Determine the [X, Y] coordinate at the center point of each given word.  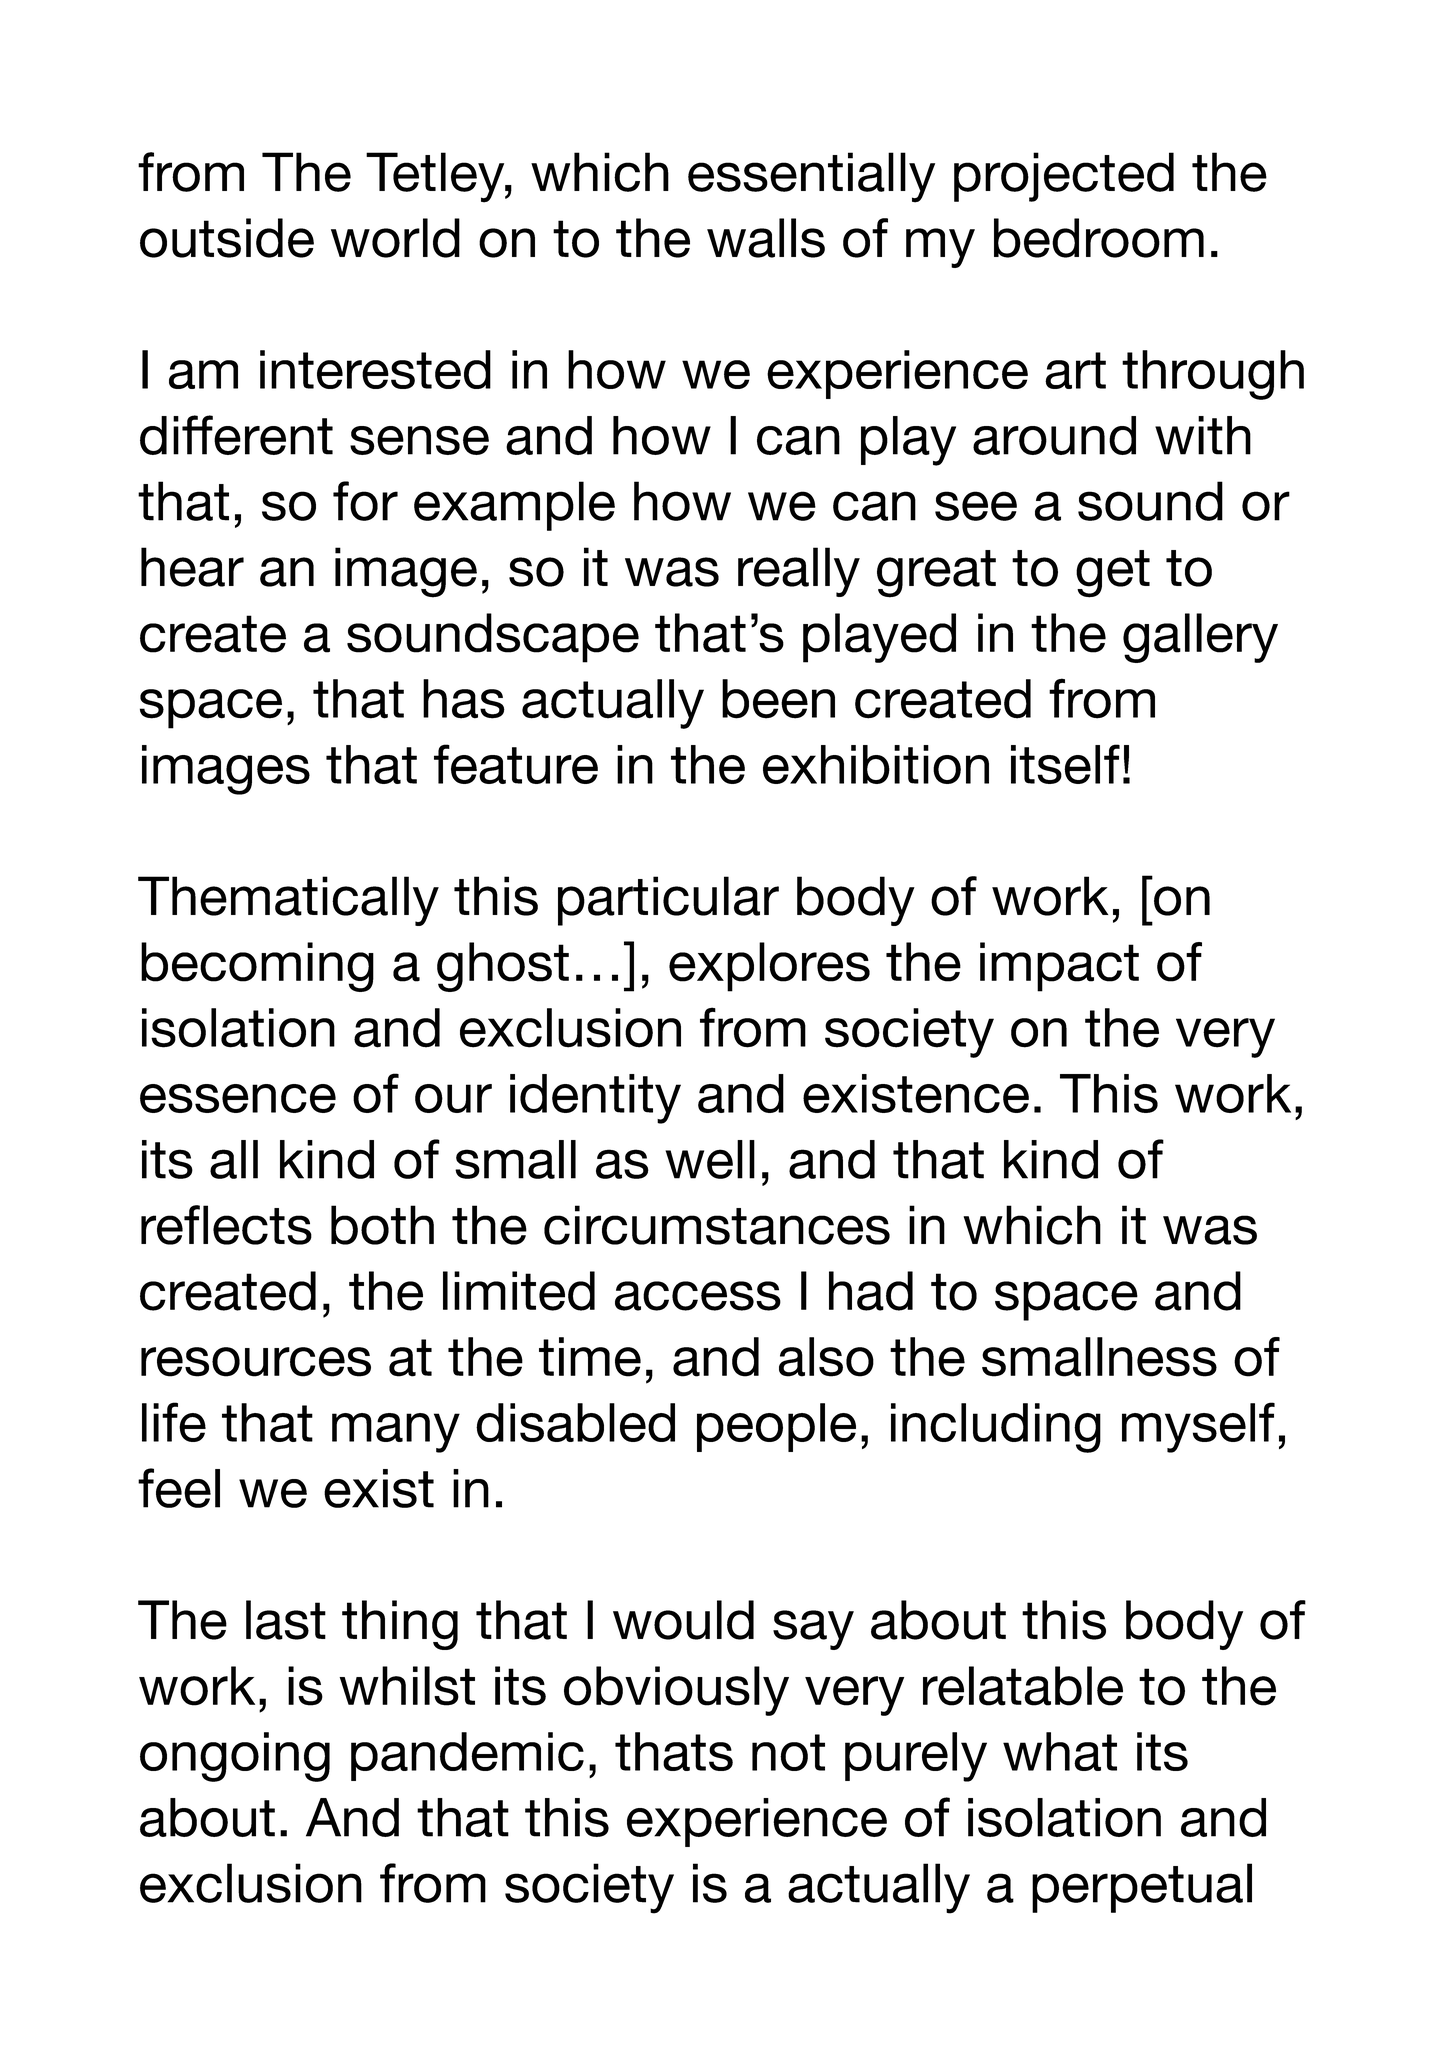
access [698, 1296]
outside [227, 238]
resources [256, 1362]
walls [766, 238]
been [778, 699]
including [996, 1428]
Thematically [288, 901]
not [788, 1752]
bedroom [1099, 238]
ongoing [235, 1757]
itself [1065, 764]
